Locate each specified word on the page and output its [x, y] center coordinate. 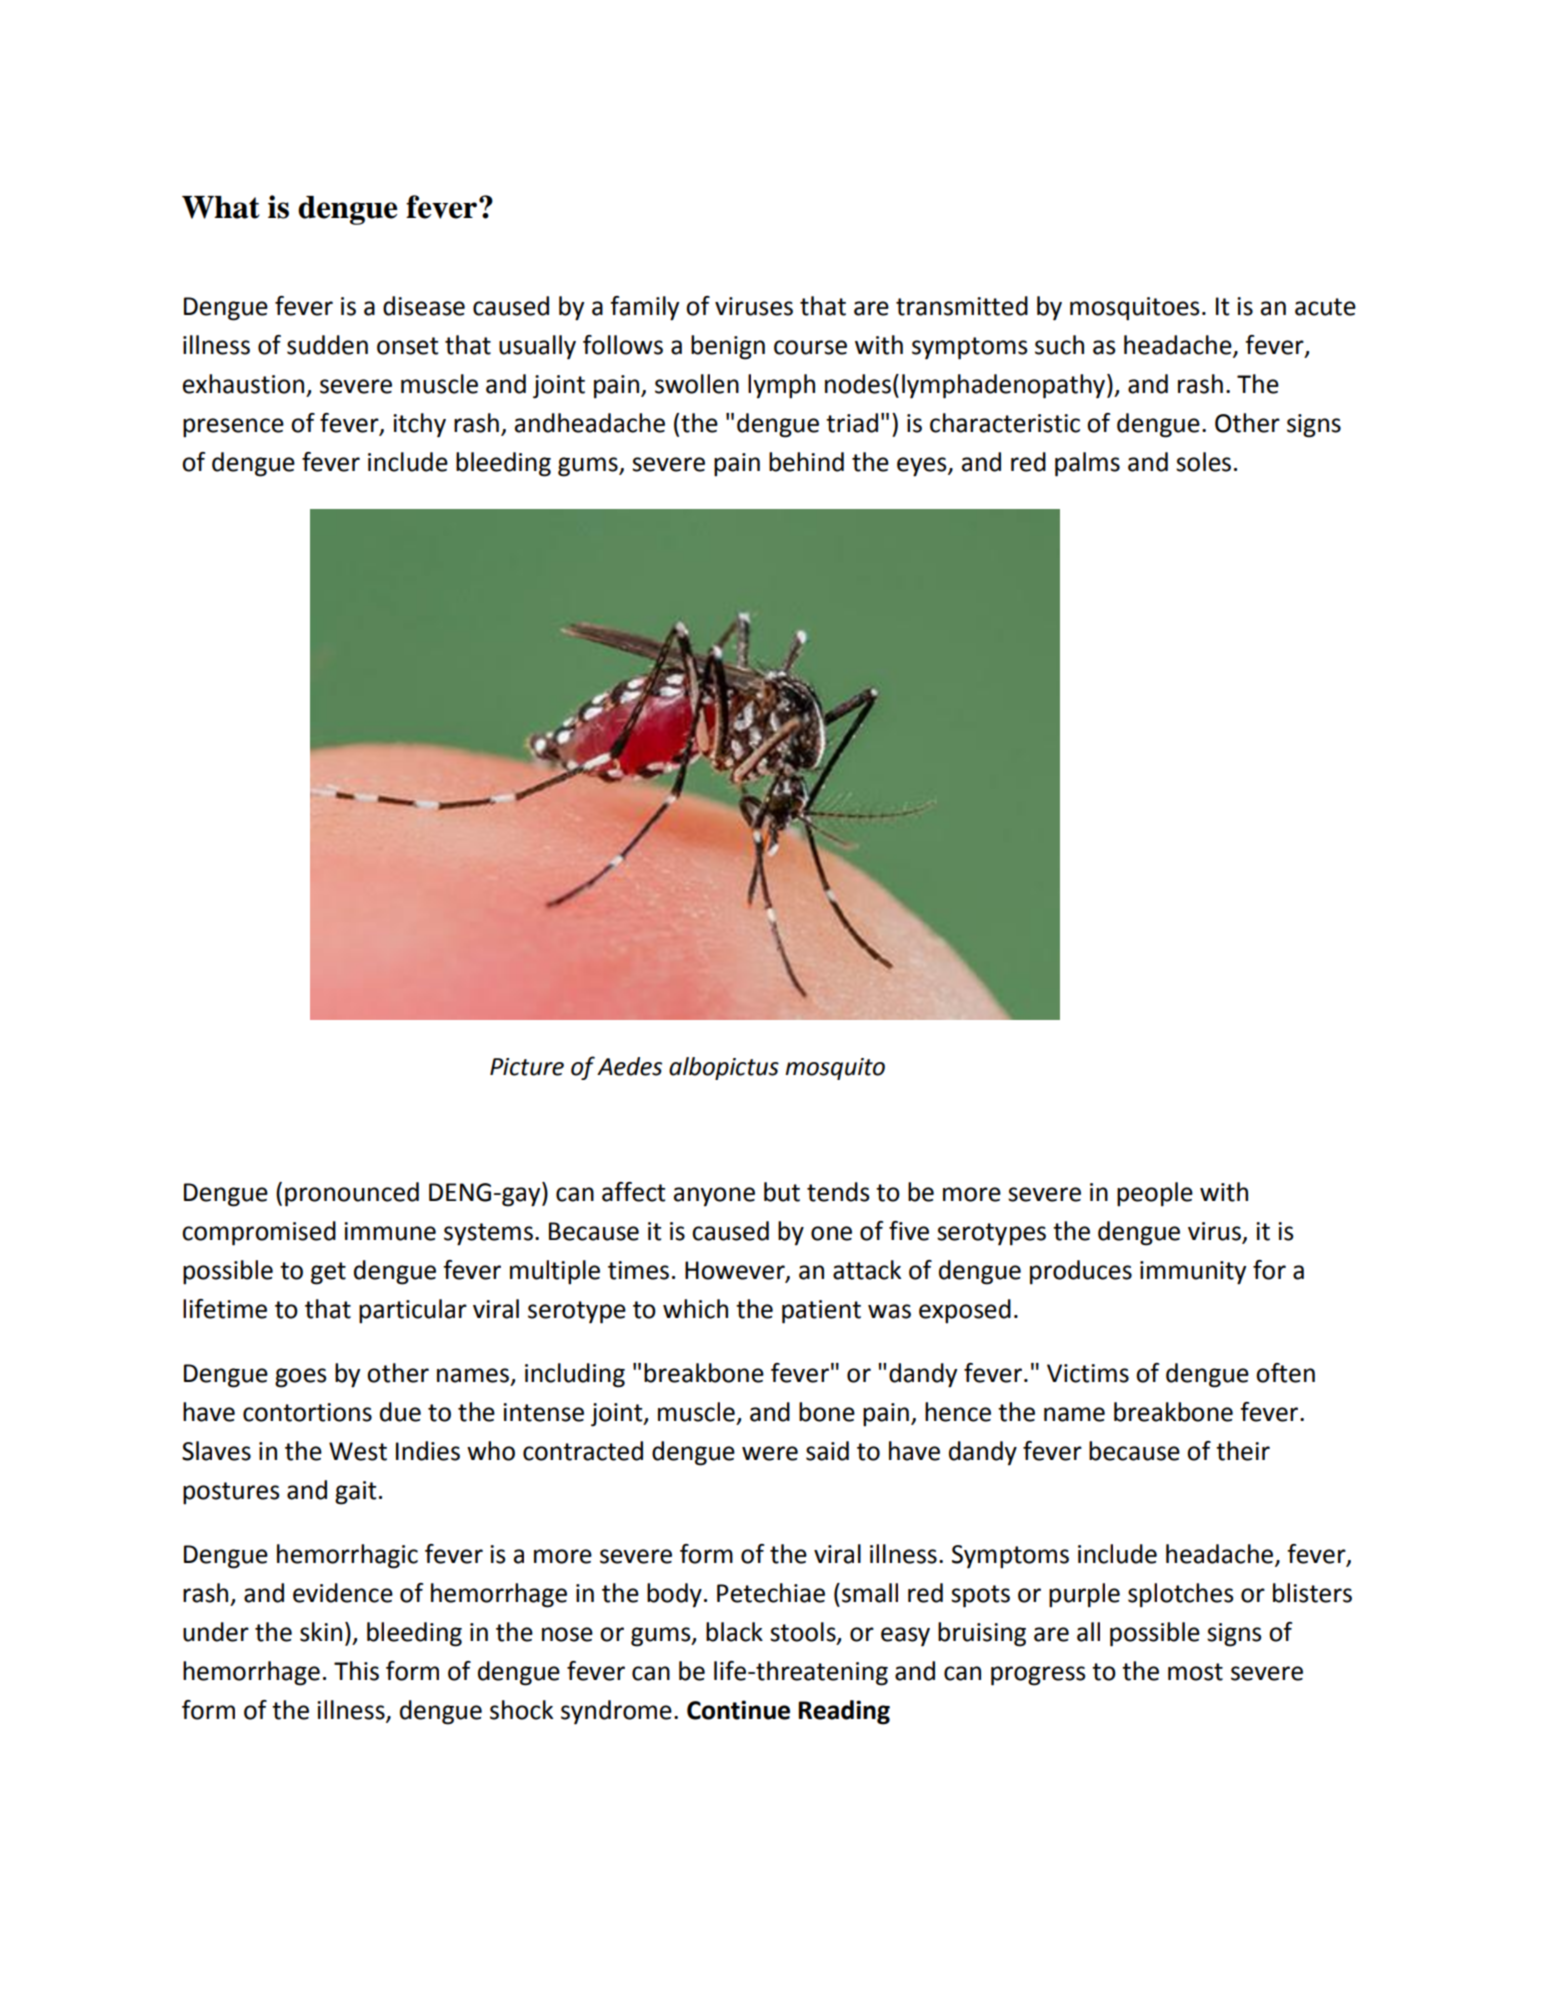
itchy [419, 425]
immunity [1193, 1273]
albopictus [724, 1068]
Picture [527, 1067]
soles [1203, 462]
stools [804, 1633]
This [356, 1671]
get [328, 1273]
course [810, 347]
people [1155, 1194]
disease [424, 306]
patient [821, 1312]
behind [806, 462]
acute [1325, 307]
